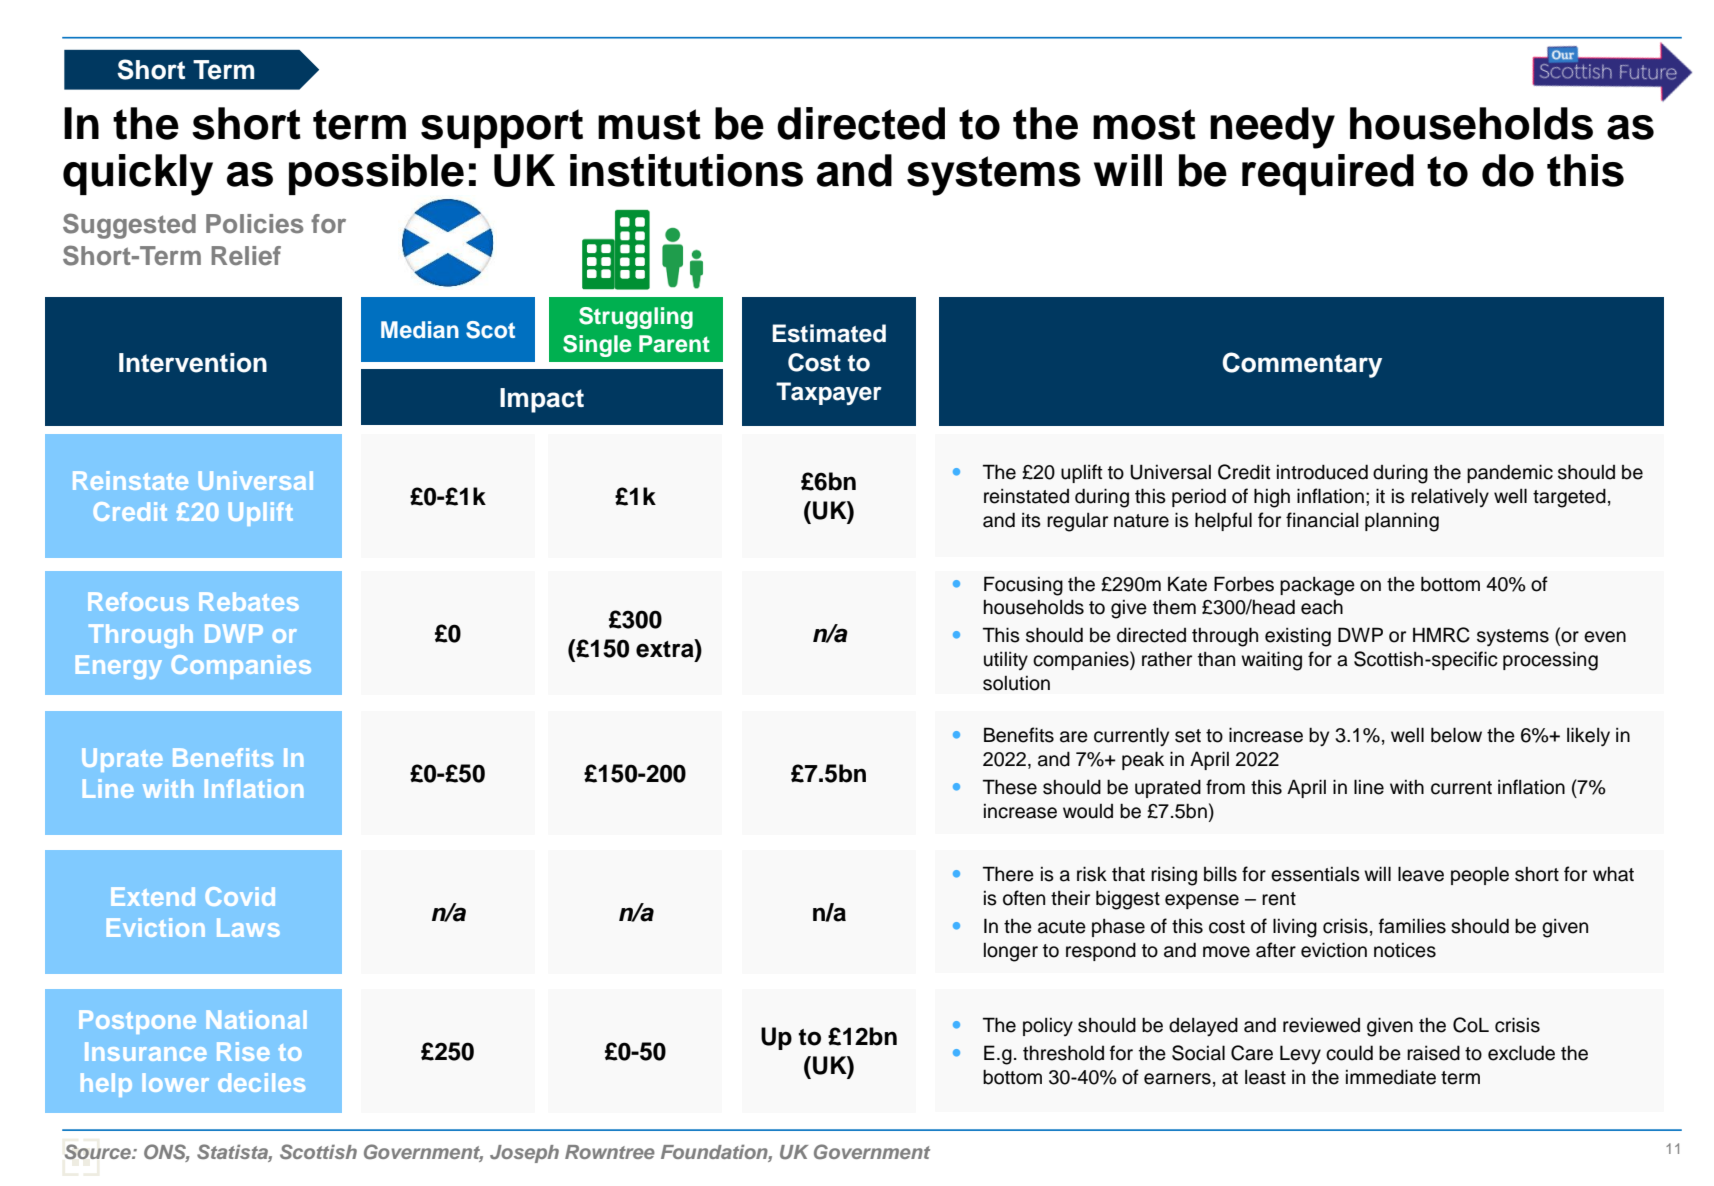 The height and width of the image is (1186, 1714). I want to click on required, so click(1328, 174).
